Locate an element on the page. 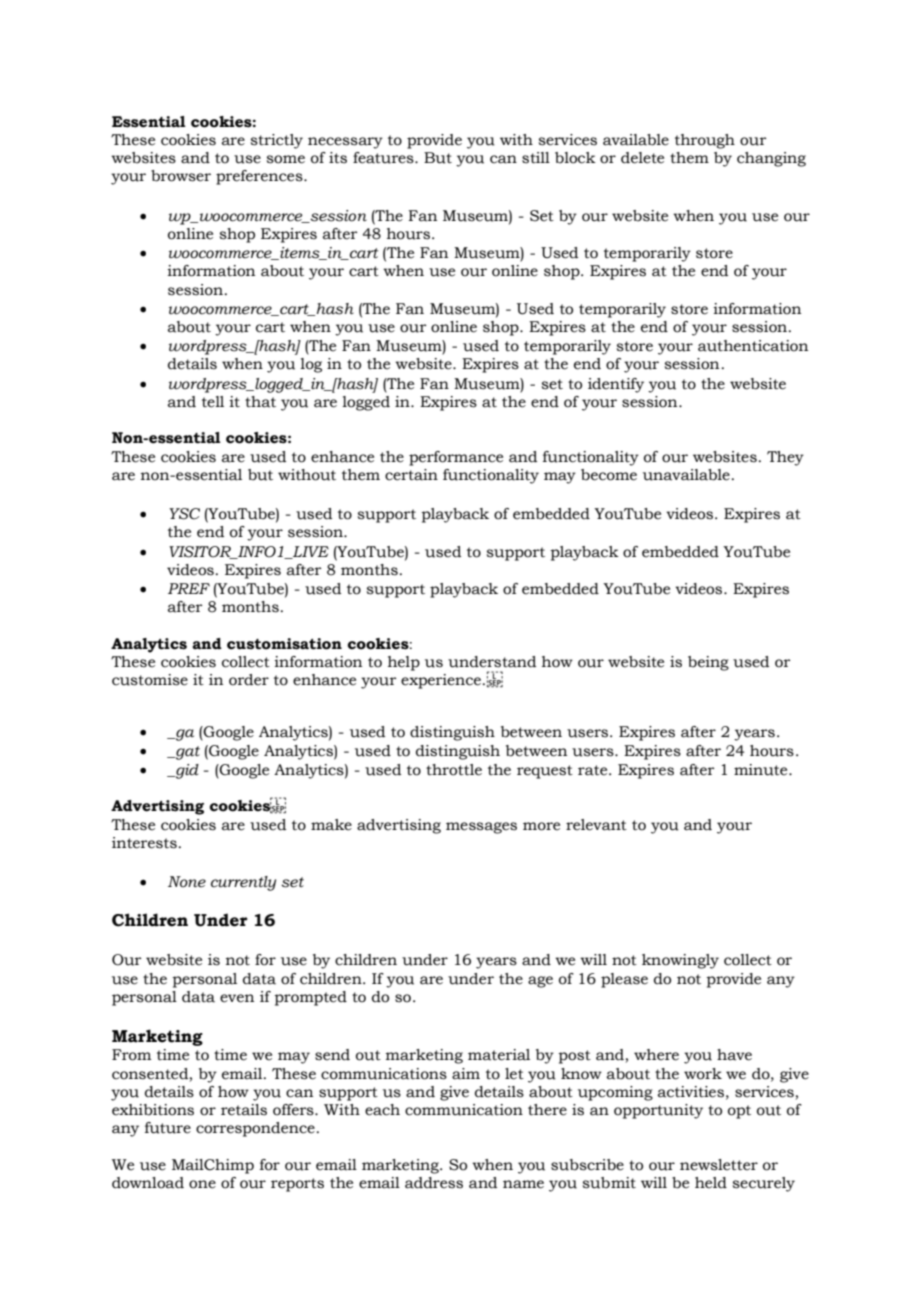  through is located at coordinates (705, 141).
